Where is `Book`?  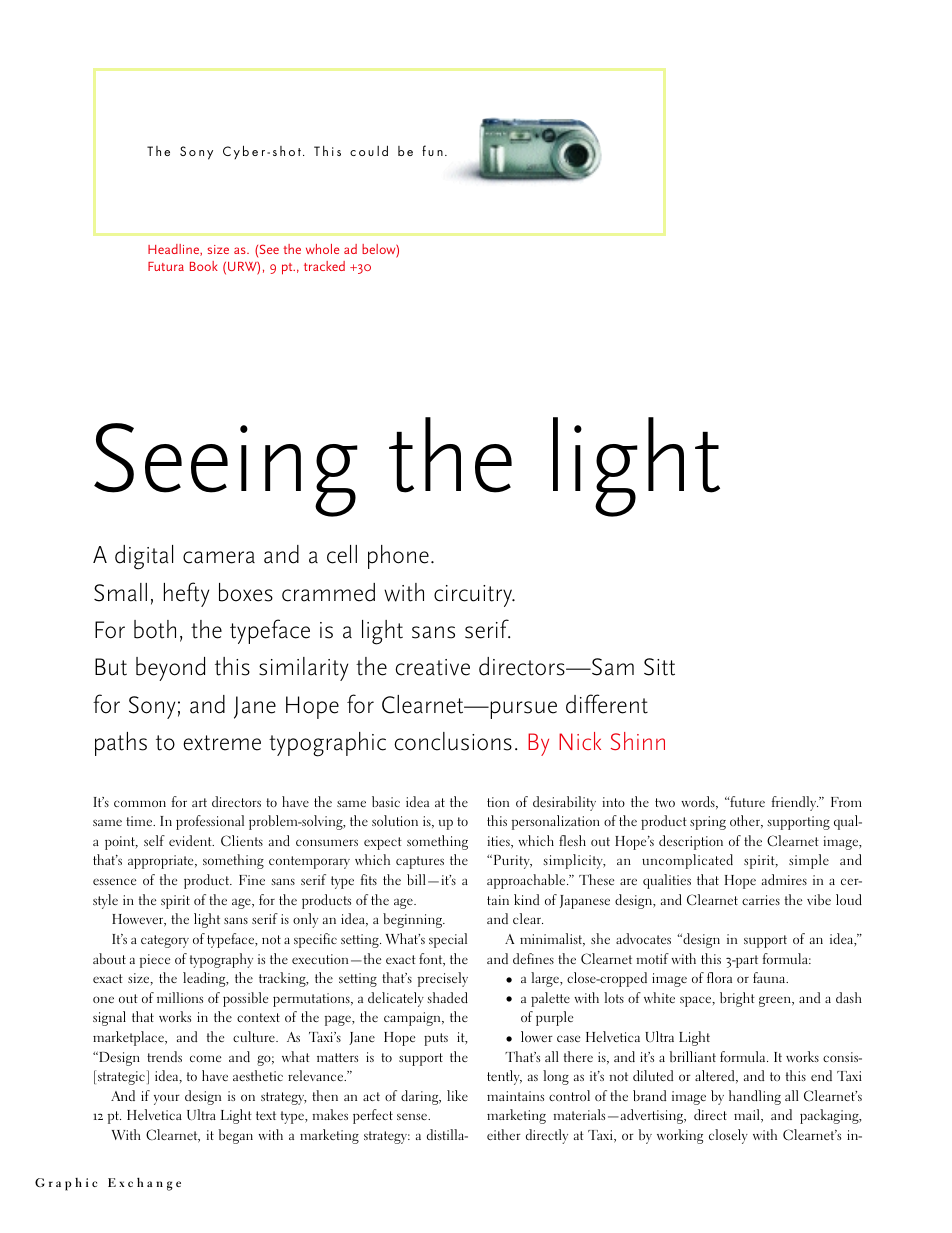 Book is located at coordinates (204, 266).
